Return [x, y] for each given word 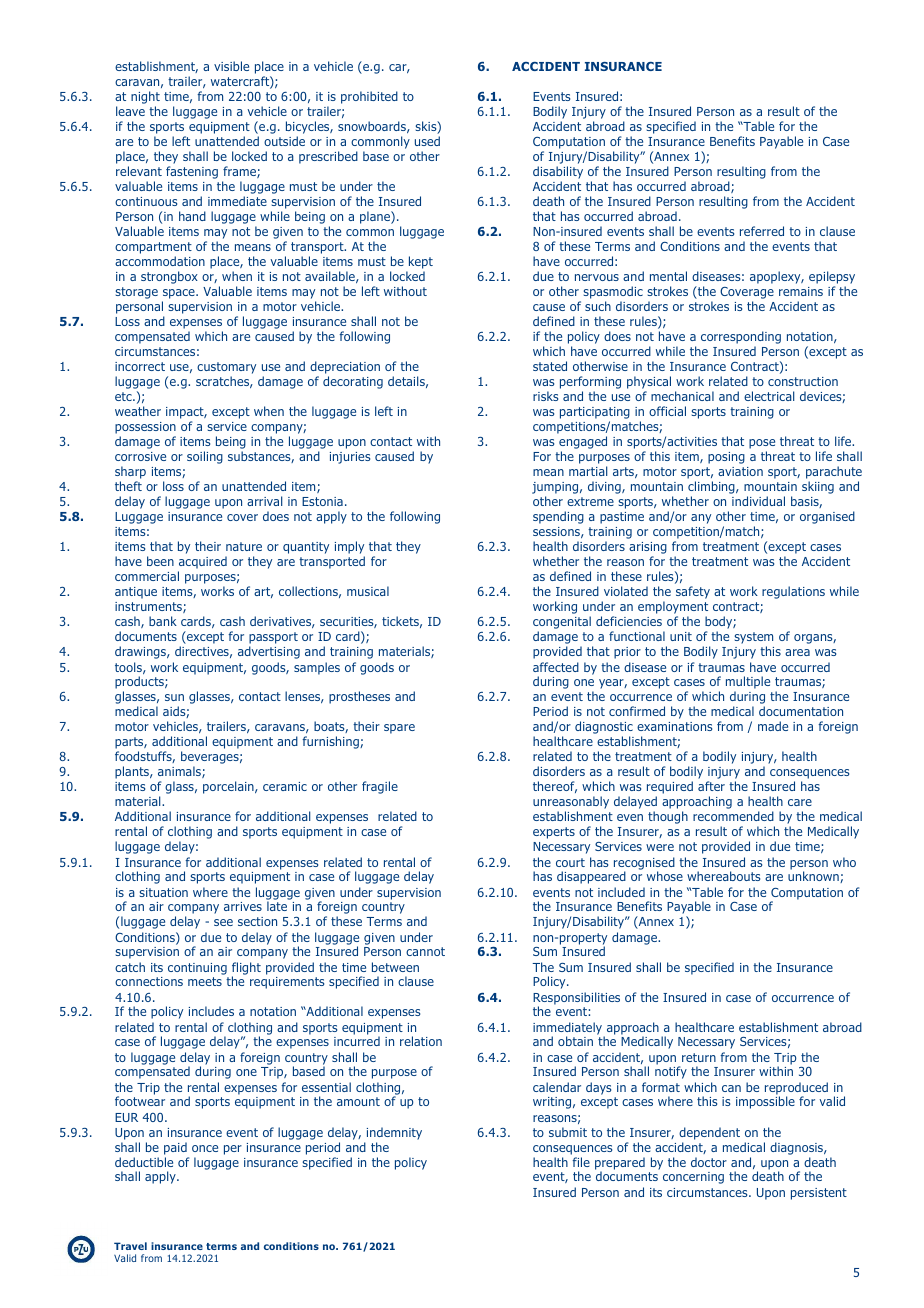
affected [556, 667]
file [581, 1162]
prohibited [369, 97]
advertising [269, 652]
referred [762, 231]
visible [231, 66]
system [754, 639]
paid [175, 1148]
